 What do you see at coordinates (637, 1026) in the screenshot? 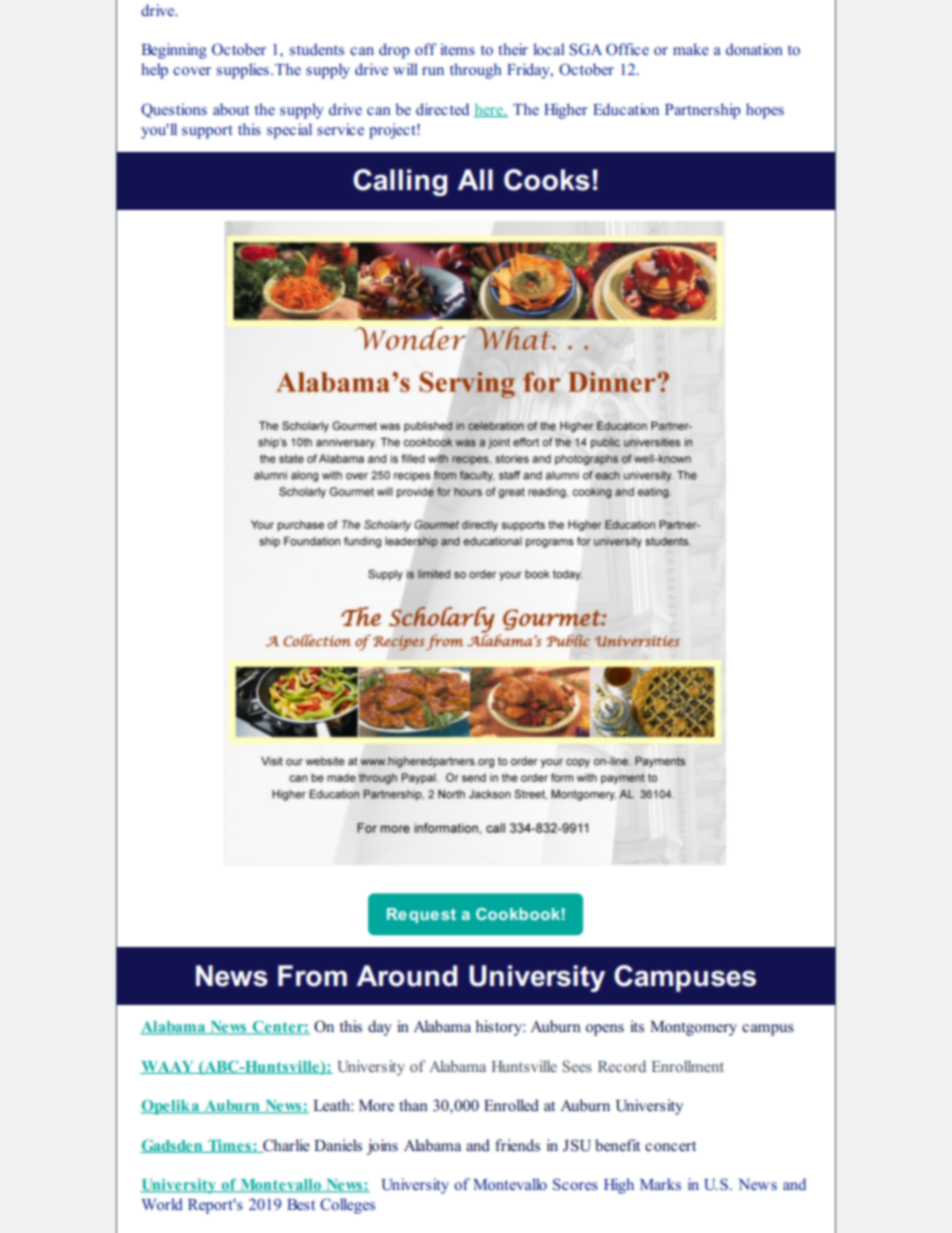
I see `its` at bounding box center [637, 1026].
